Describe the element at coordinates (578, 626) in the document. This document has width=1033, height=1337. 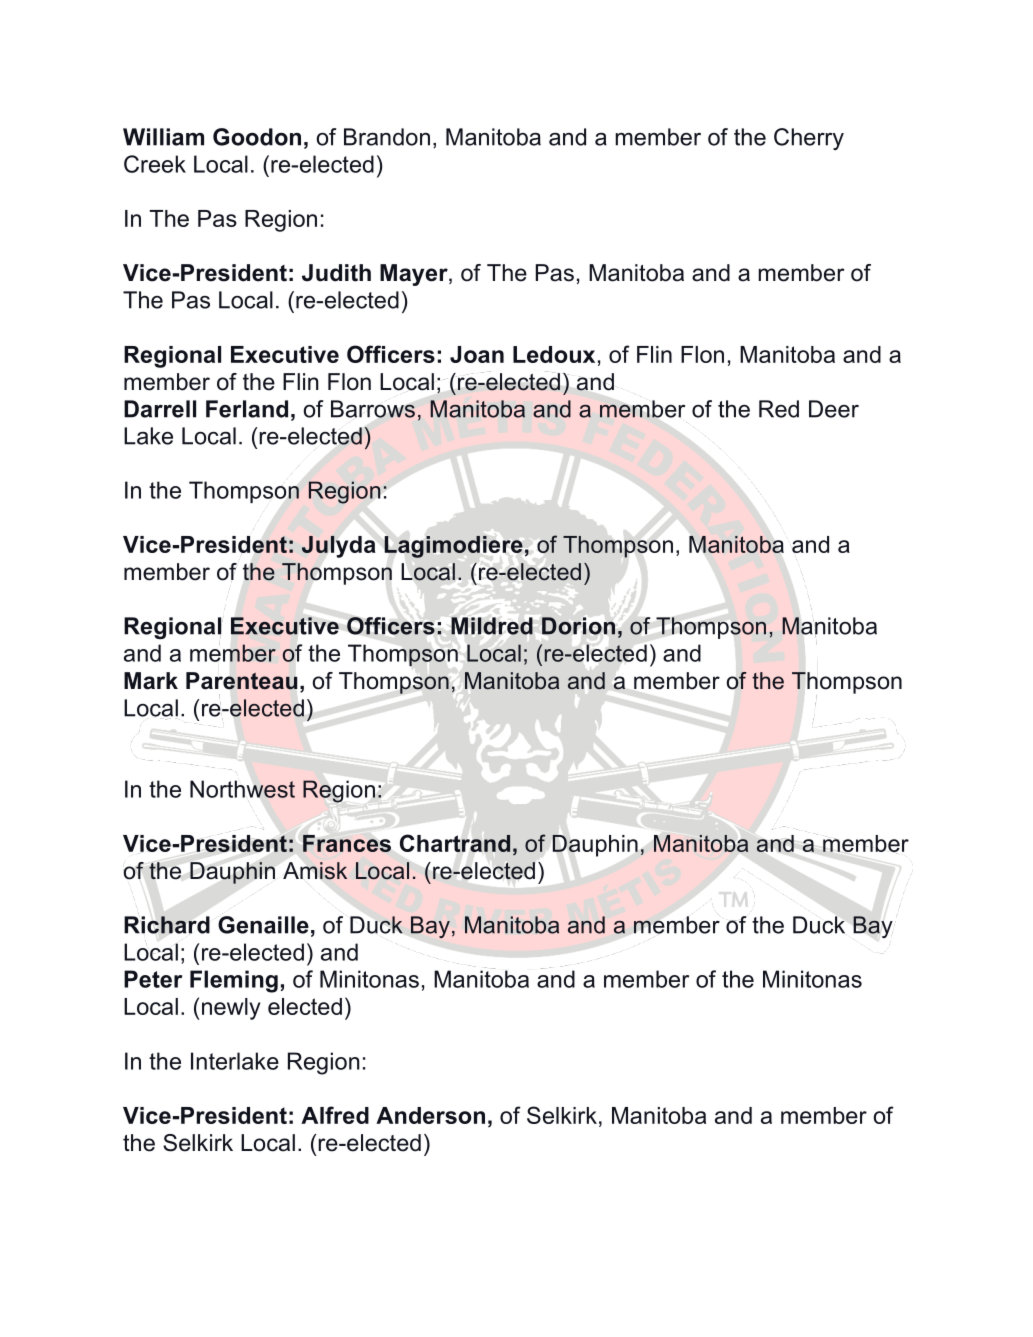
I see `Dorion` at that location.
